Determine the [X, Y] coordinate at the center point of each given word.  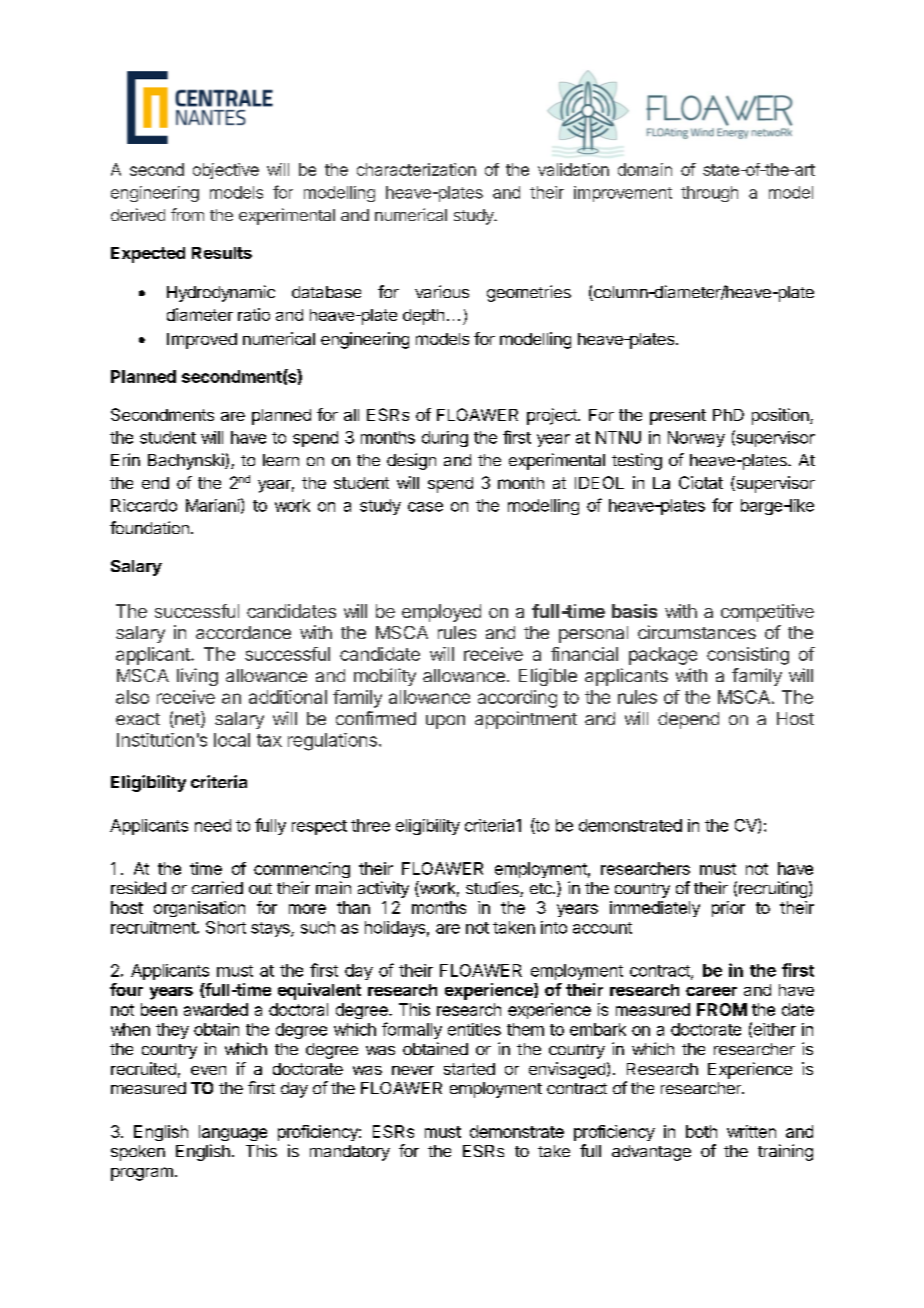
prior [728, 909]
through [709, 194]
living [197, 677]
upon [445, 722]
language [233, 1133]
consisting [748, 656]
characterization [416, 169]
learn [281, 460]
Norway [696, 439]
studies [493, 889]
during [445, 439]
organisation [199, 909]
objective [226, 171]
